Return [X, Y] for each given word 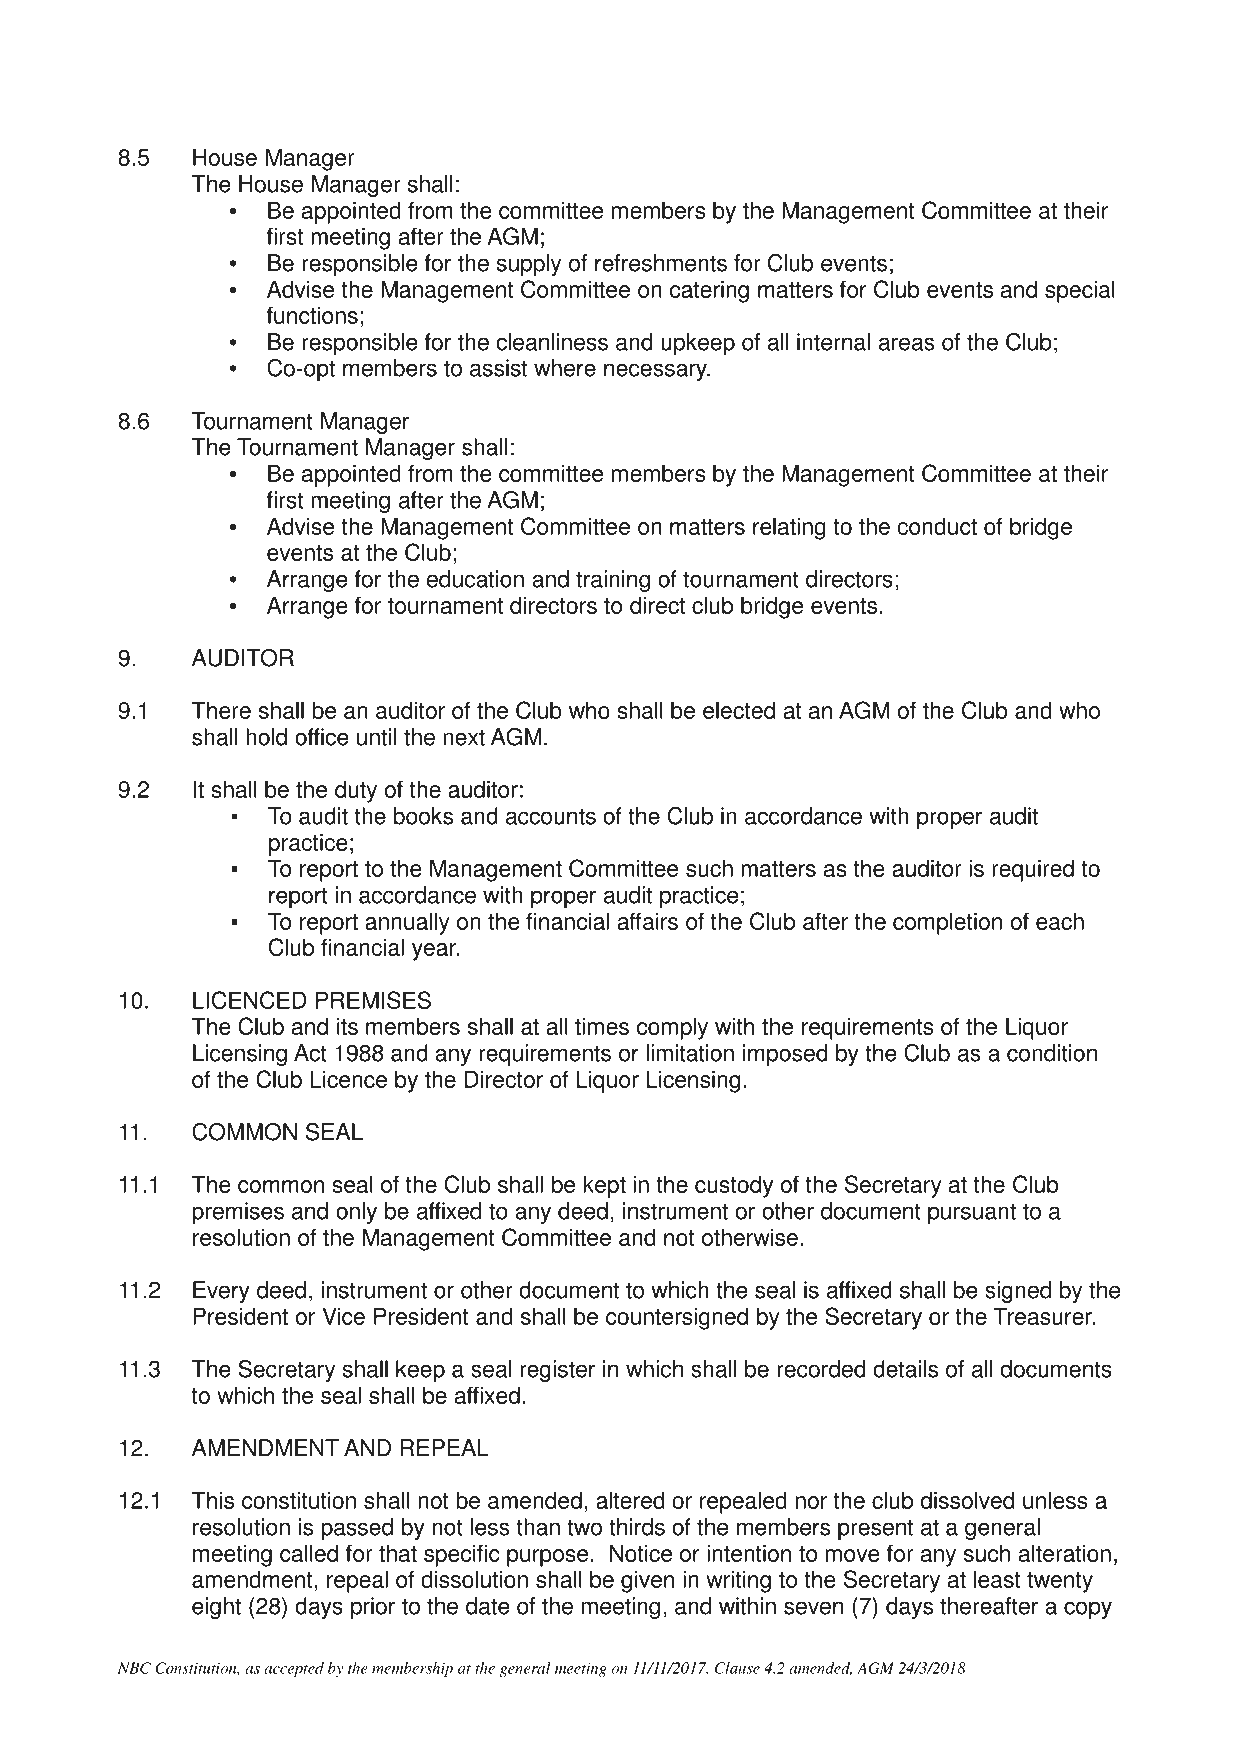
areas [906, 344]
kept [604, 1186]
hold [266, 737]
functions [312, 315]
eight [216, 1608]
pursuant [972, 1213]
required [1033, 870]
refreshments [661, 263]
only [356, 1213]
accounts [551, 816]
